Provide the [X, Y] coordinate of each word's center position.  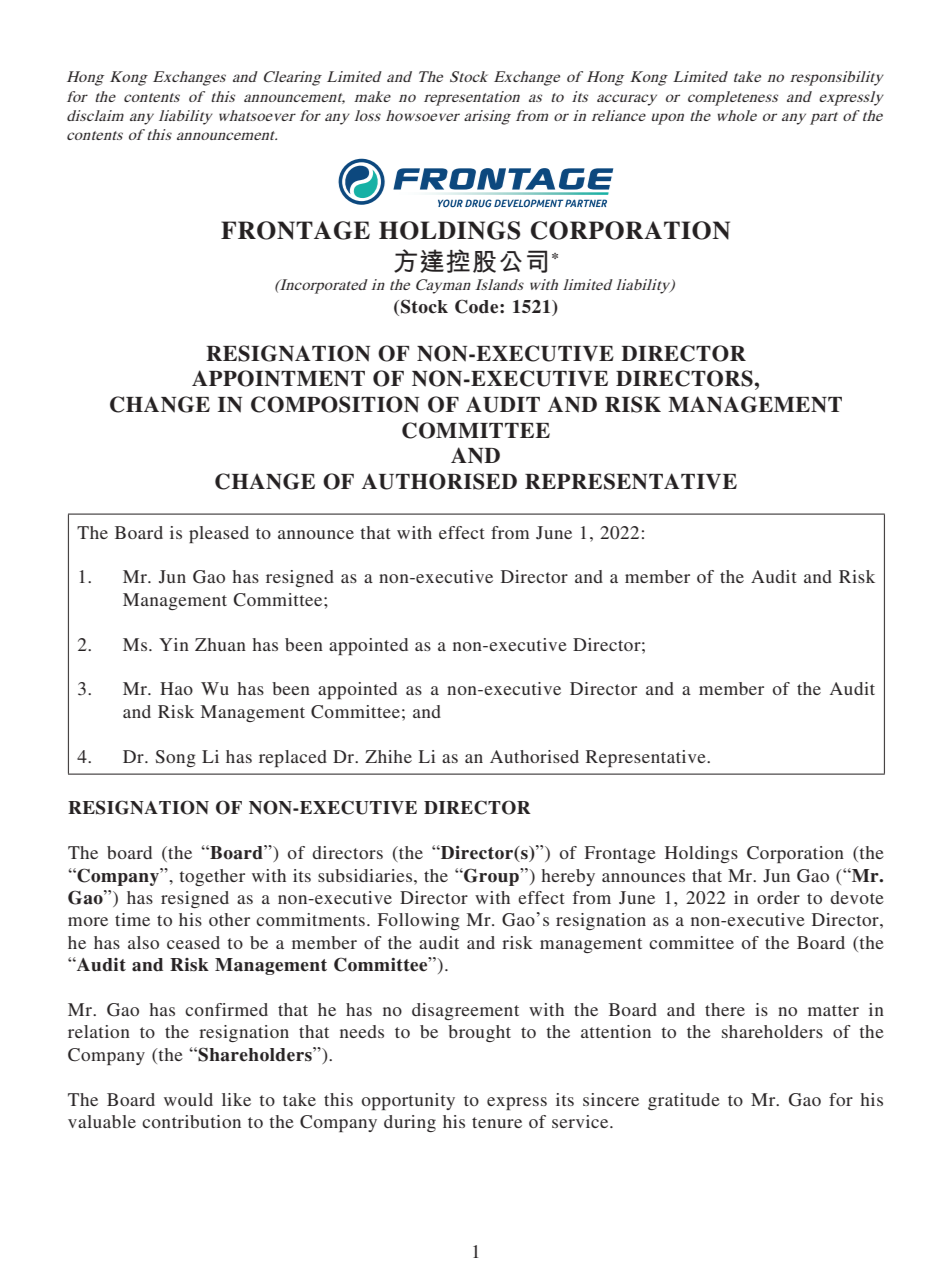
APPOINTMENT [278, 378]
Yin [174, 644]
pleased [219, 534]
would [188, 1099]
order [778, 897]
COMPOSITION [335, 404]
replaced [293, 758]
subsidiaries [366, 875]
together [212, 877]
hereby [568, 877]
